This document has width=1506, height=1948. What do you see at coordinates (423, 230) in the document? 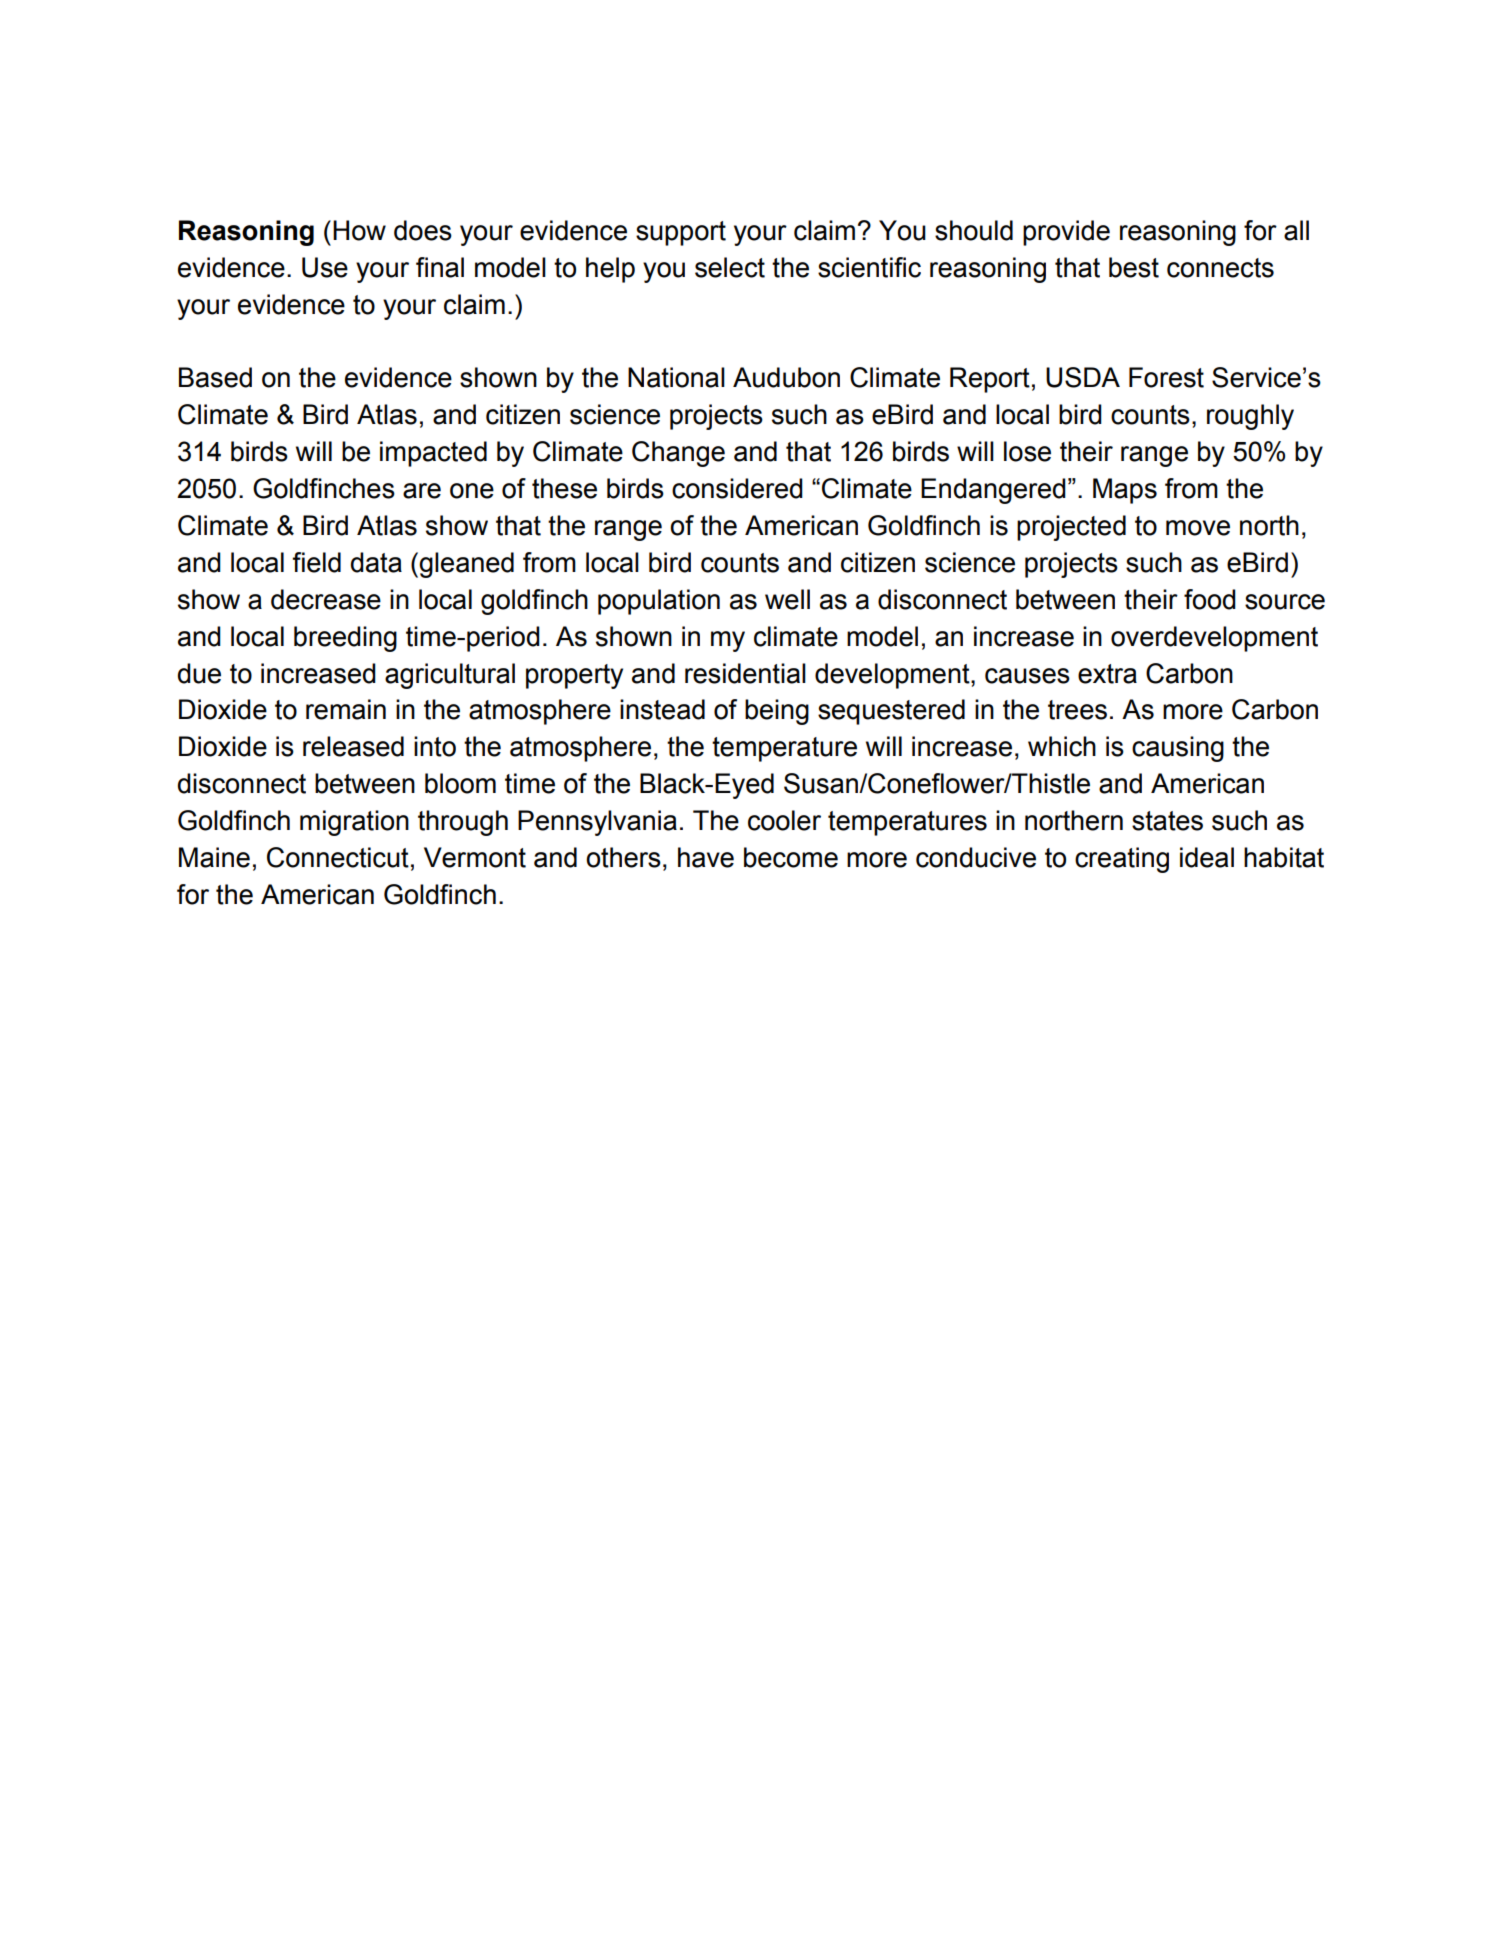
I see `does` at bounding box center [423, 230].
